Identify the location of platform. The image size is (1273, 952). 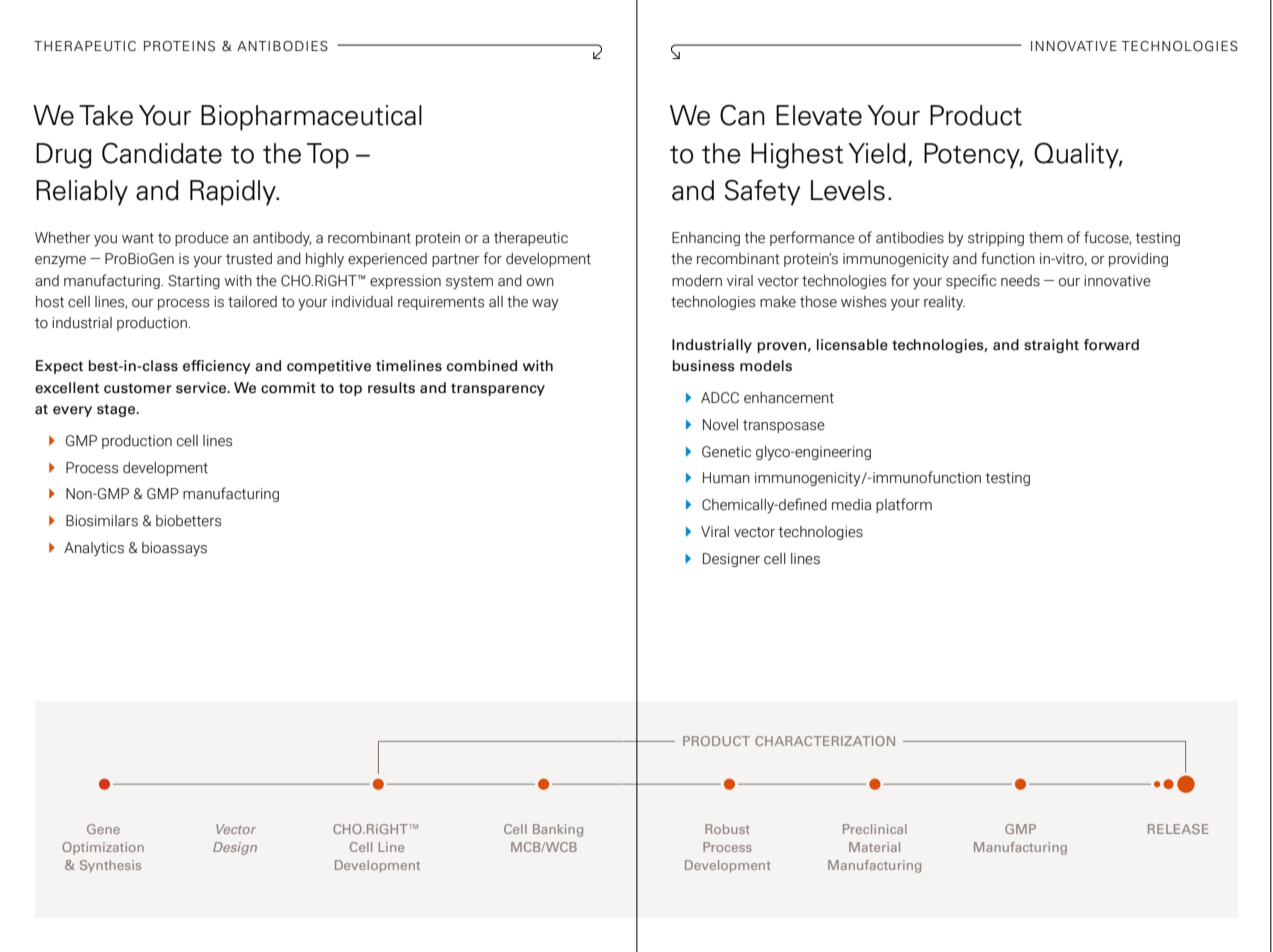
(904, 505).
